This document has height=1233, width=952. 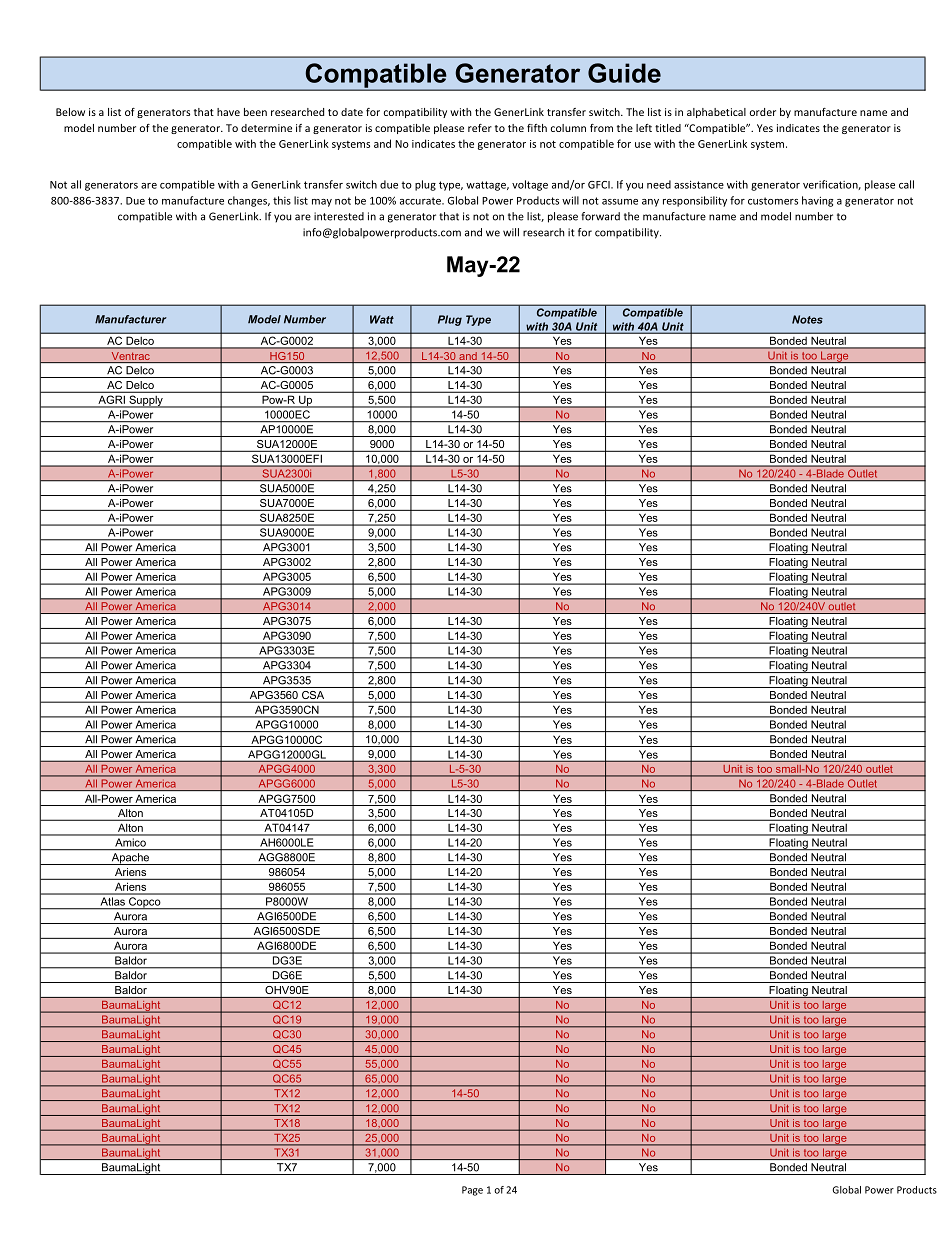 What do you see at coordinates (228, 112) in the document?
I see `have` at bounding box center [228, 112].
